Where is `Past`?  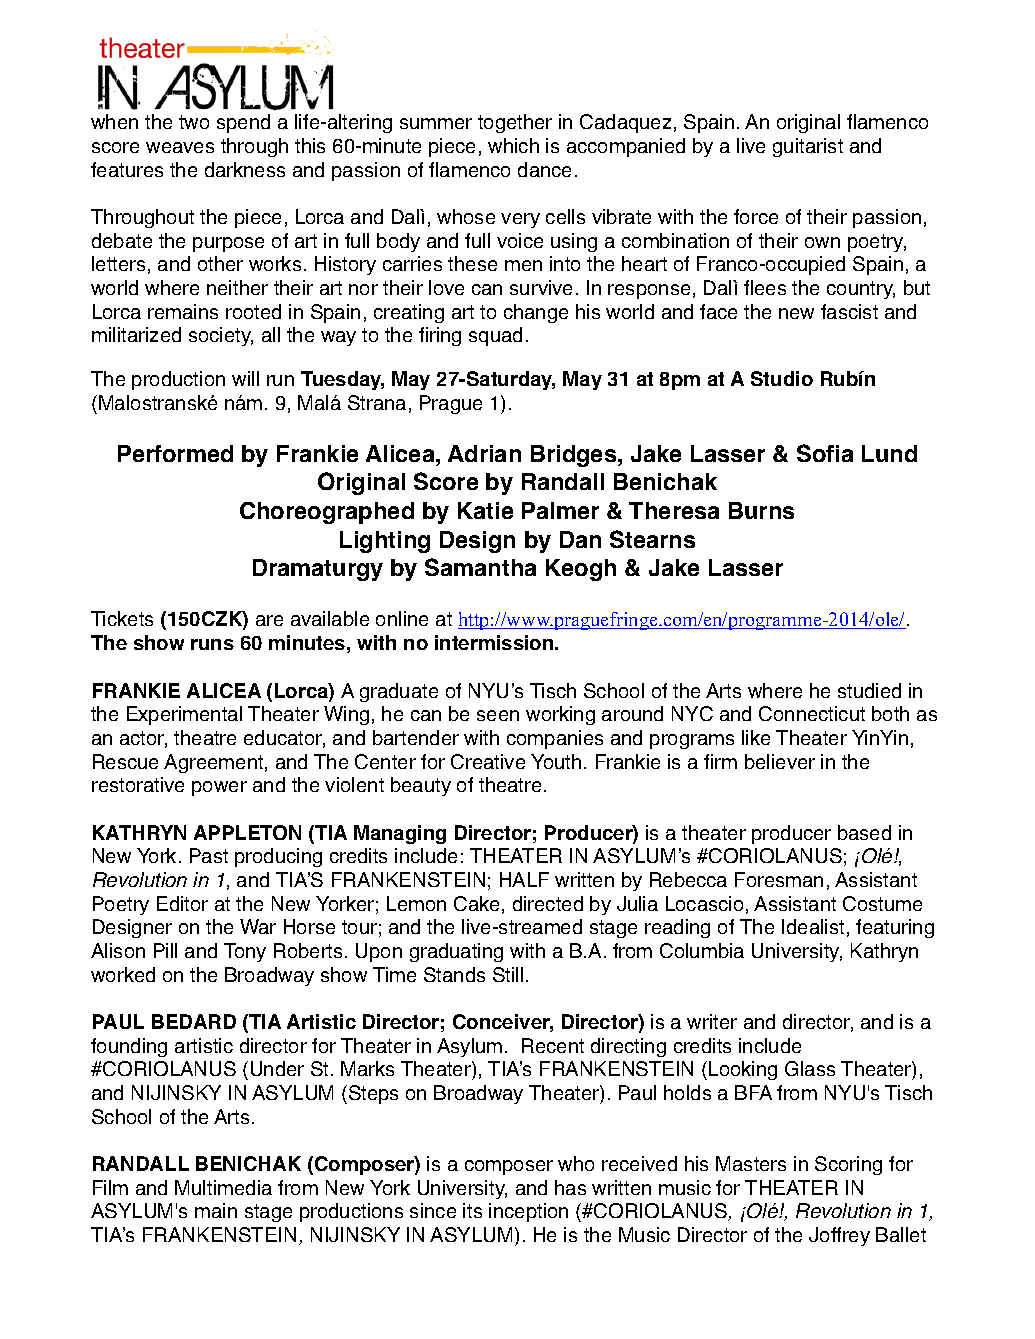
Past is located at coordinates (209, 855).
